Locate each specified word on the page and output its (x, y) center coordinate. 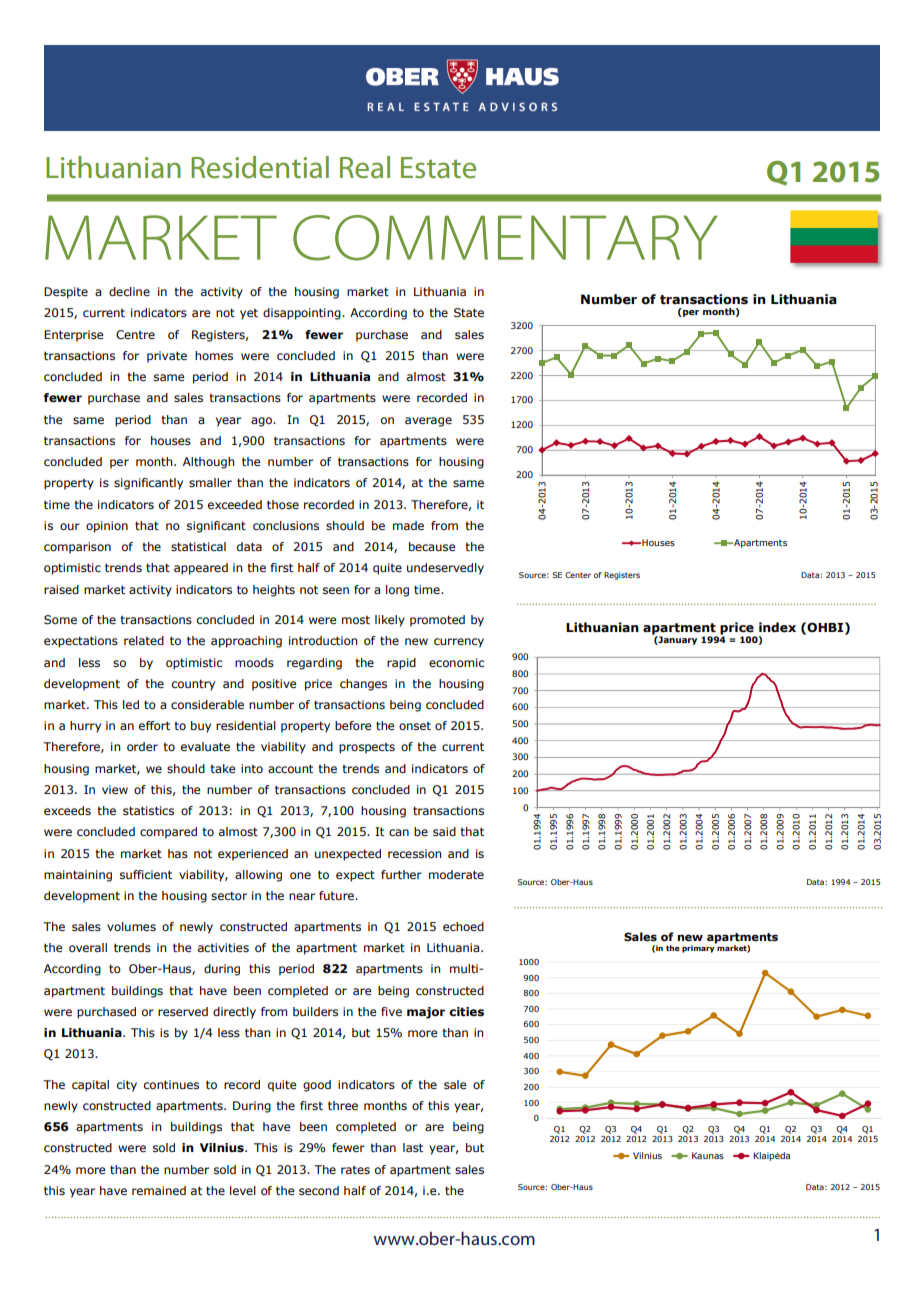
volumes (131, 926)
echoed (463, 926)
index (777, 627)
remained (159, 1190)
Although (208, 463)
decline (129, 291)
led (131, 704)
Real (365, 167)
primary (699, 948)
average (428, 422)
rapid (401, 664)
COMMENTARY (505, 238)
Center (578, 575)
